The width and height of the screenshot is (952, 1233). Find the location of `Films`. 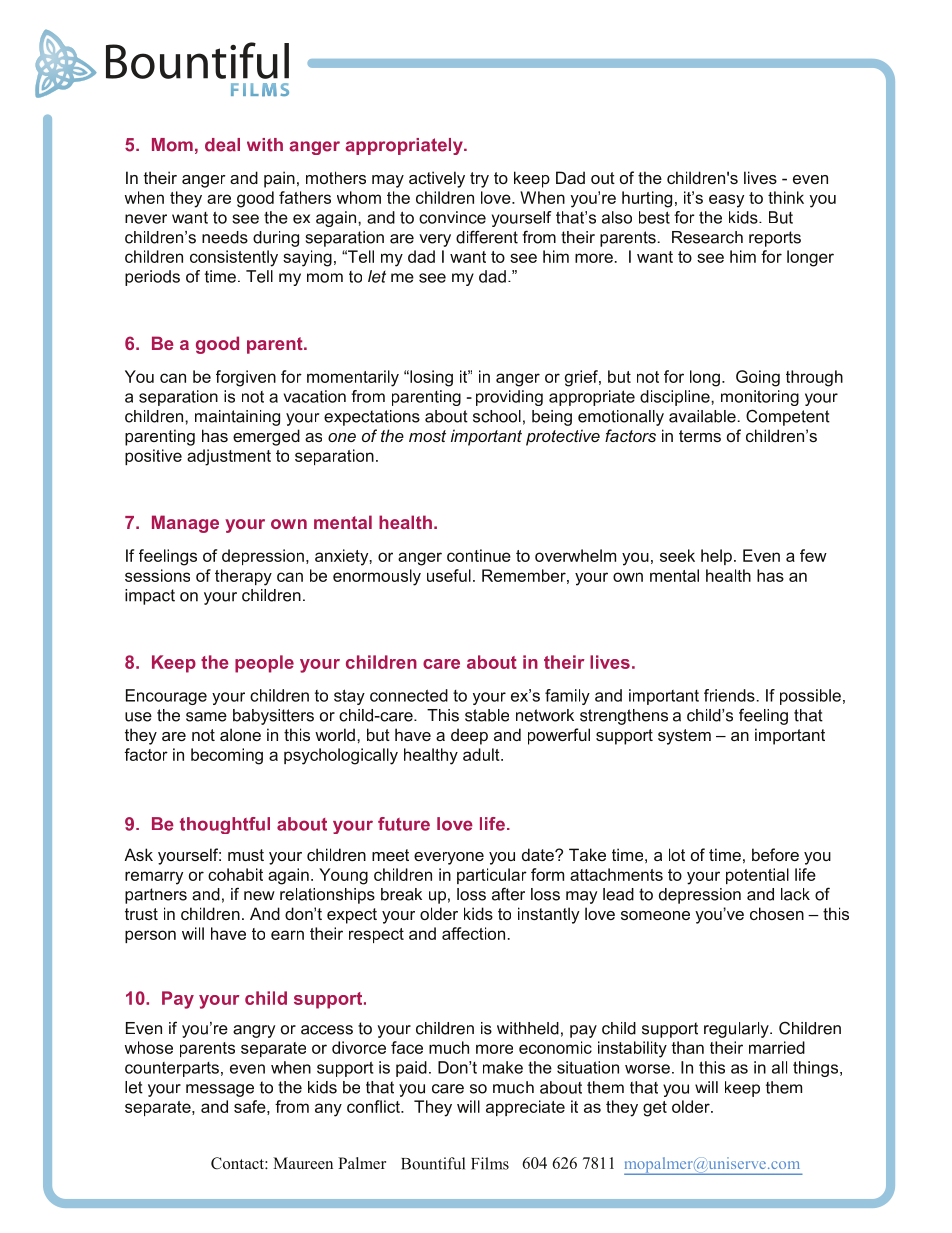

Films is located at coordinates (490, 1163).
